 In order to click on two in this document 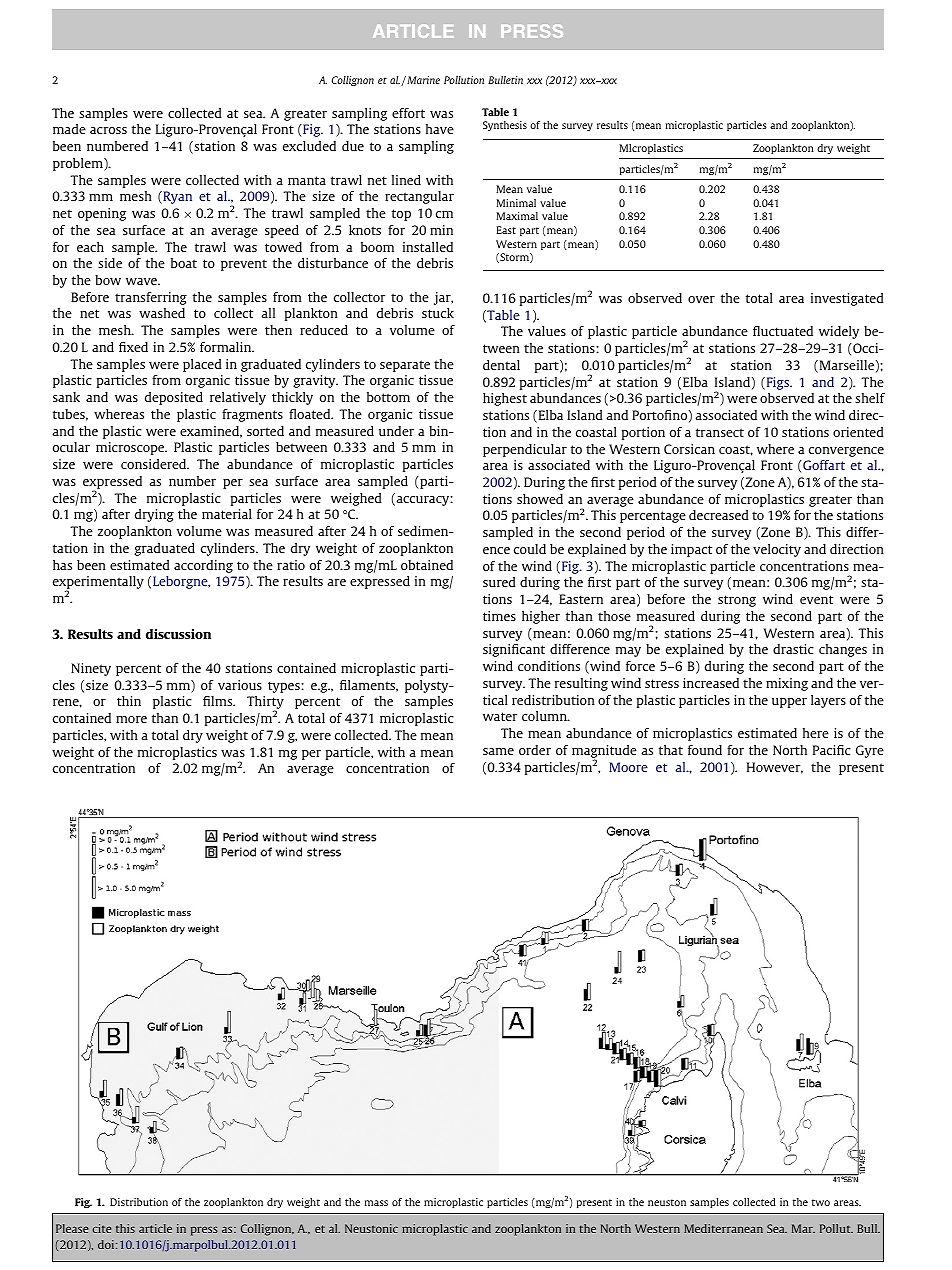, I will do `click(821, 1202)`.
